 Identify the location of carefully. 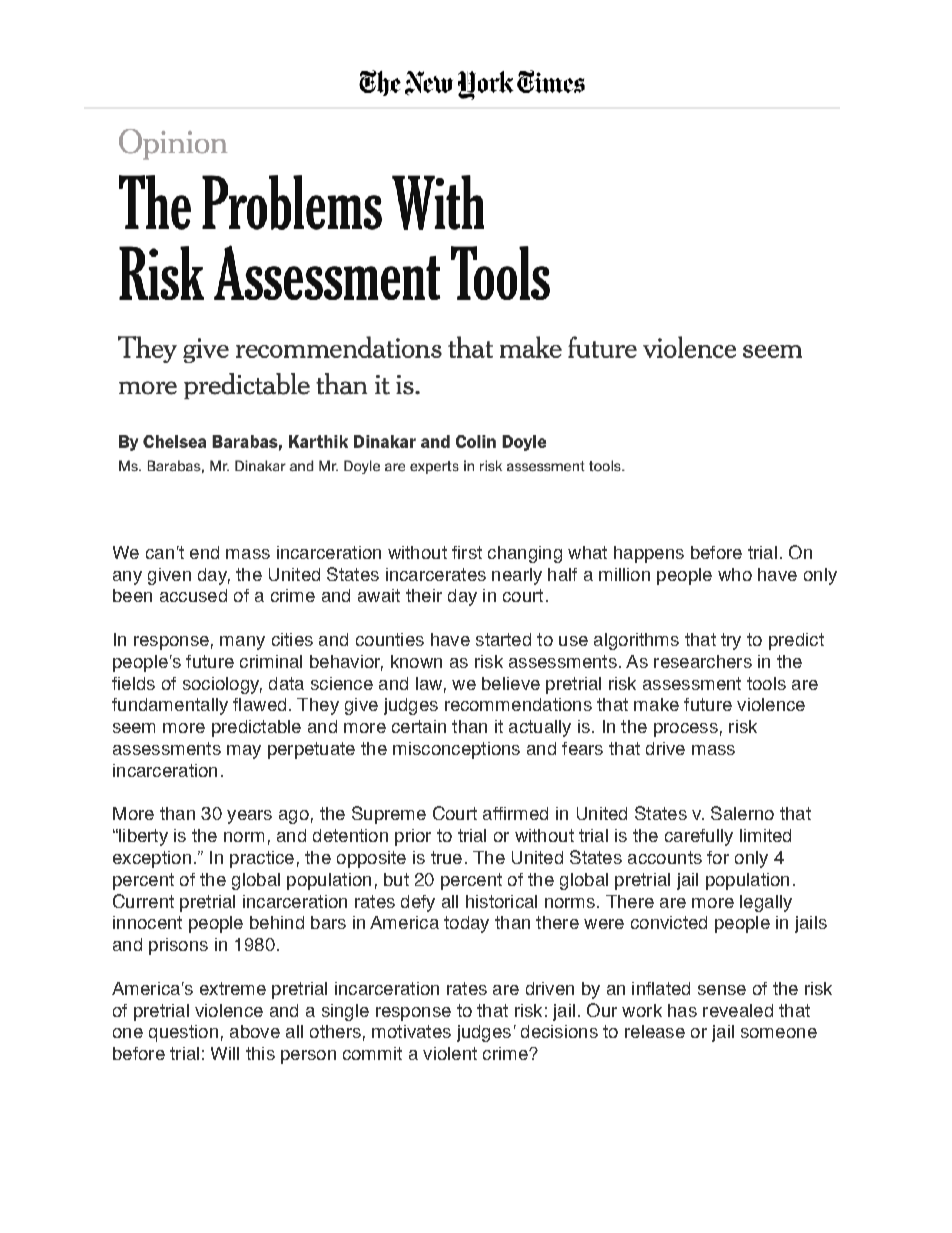
(699, 837).
